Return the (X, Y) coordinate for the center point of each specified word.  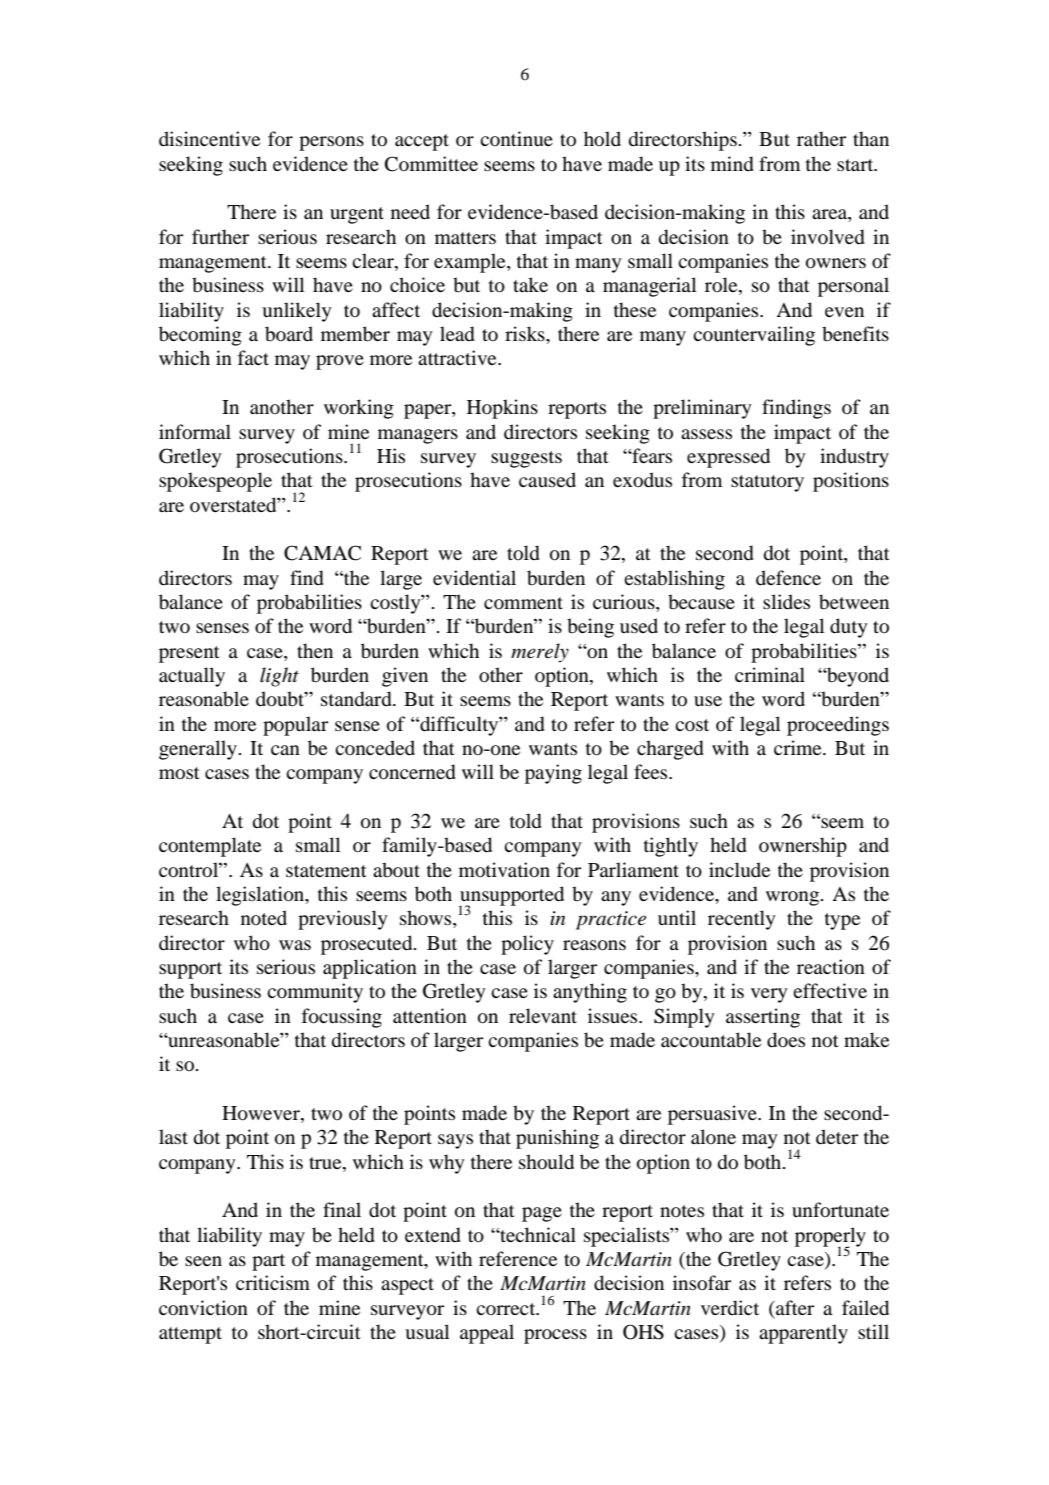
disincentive (209, 138)
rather (821, 138)
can (285, 750)
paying (553, 774)
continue (516, 139)
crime (799, 747)
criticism (273, 1282)
